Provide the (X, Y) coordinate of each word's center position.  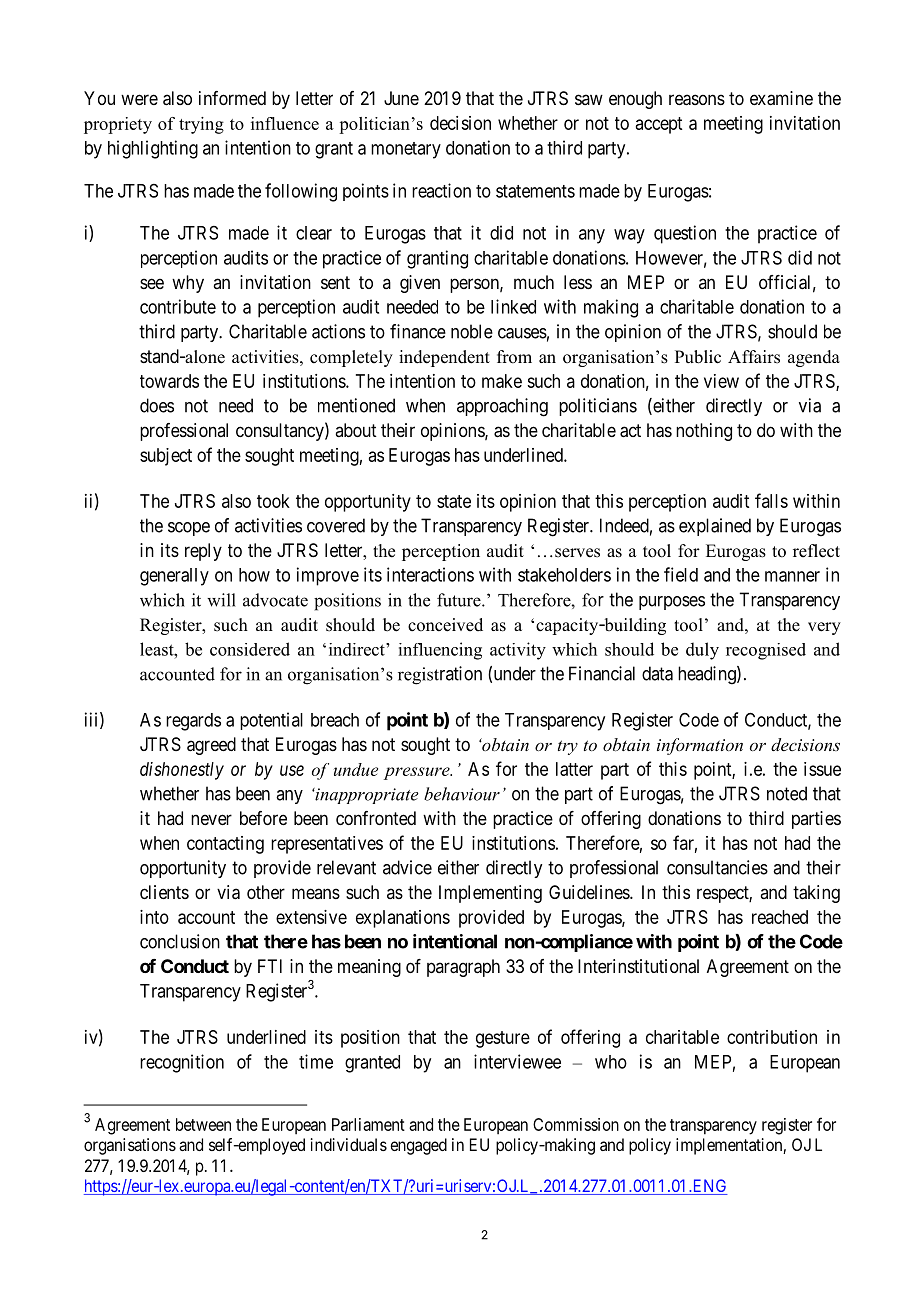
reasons (697, 100)
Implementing (490, 894)
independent (444, 358)
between (203, 1124)
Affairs (754, 357)
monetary (406, 150)
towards (169, 381)
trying (201, 125)
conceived (445, 625)
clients (164, 892)
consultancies (717, 867)
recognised (766, 651)
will (221, 600)
